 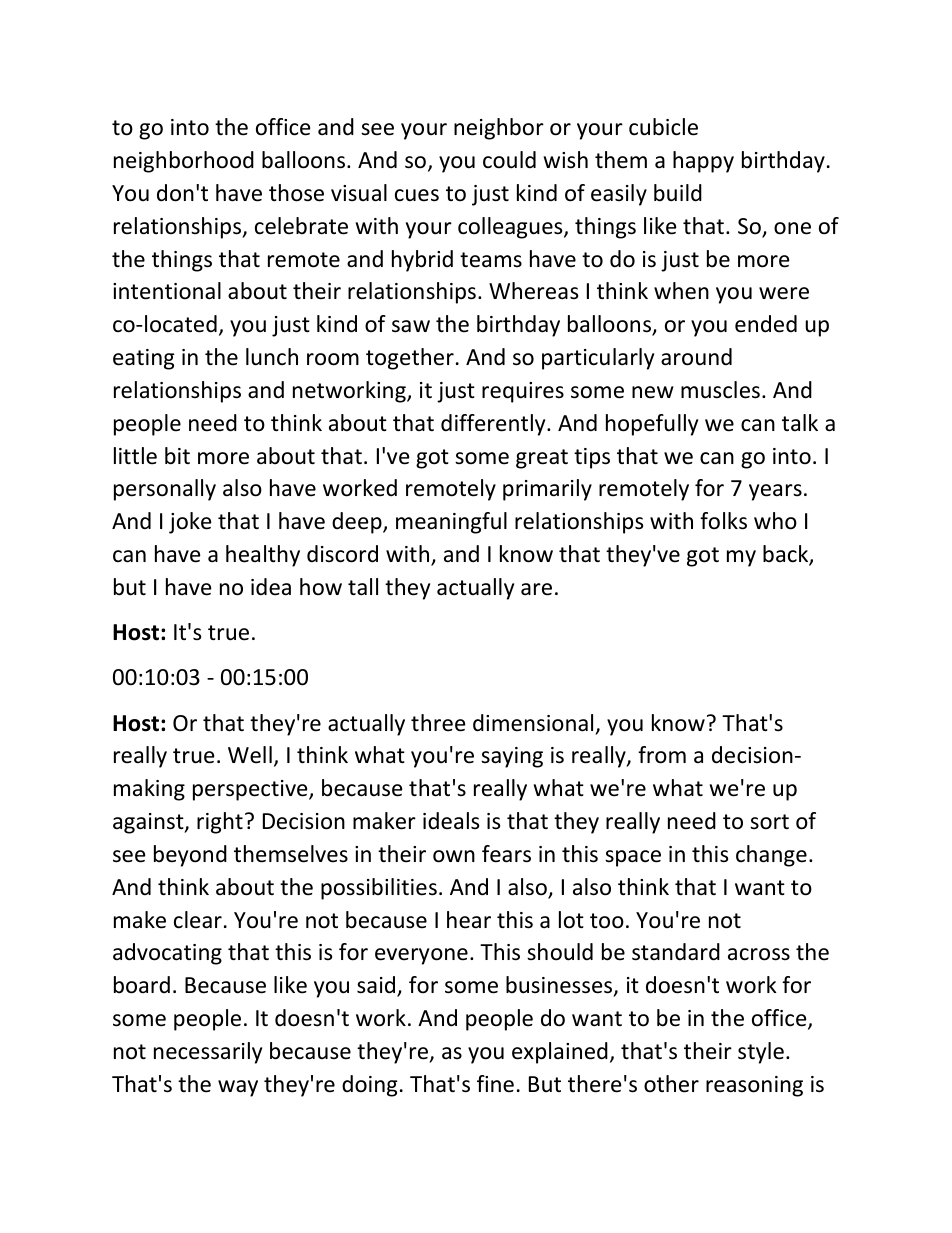 I want to click on those, so click(x=296, y=193).
